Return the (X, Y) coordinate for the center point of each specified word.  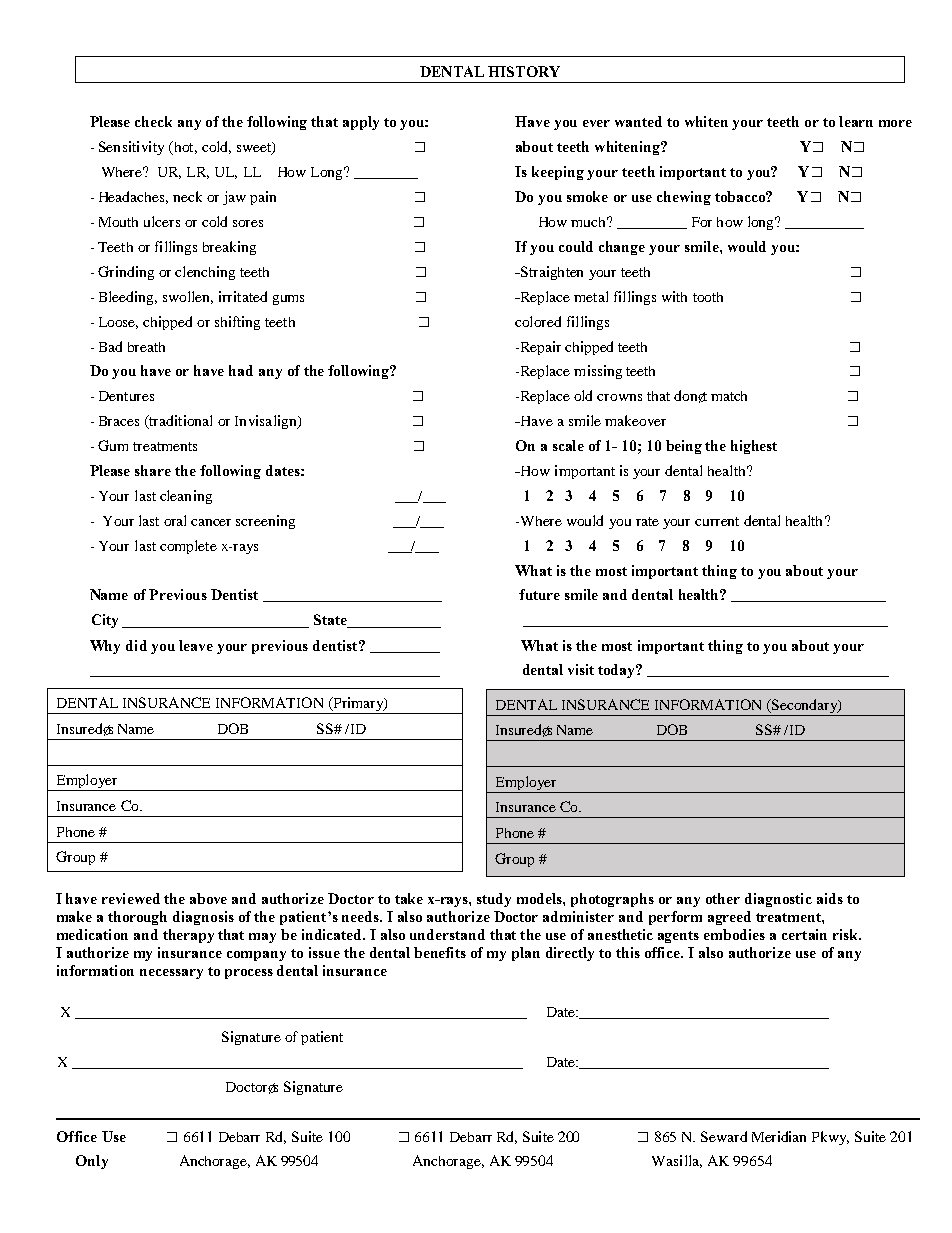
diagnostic (778, 900)
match (729, 396)
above (208, 898)
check (153, 121)
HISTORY (524, 71)
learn (856, 121)
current (717, 521)
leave (196, 645)
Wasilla (677, 1161)
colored (538, 321)
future (539, 594)
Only (92, 1162)
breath (146, 347)
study (494, 900)
